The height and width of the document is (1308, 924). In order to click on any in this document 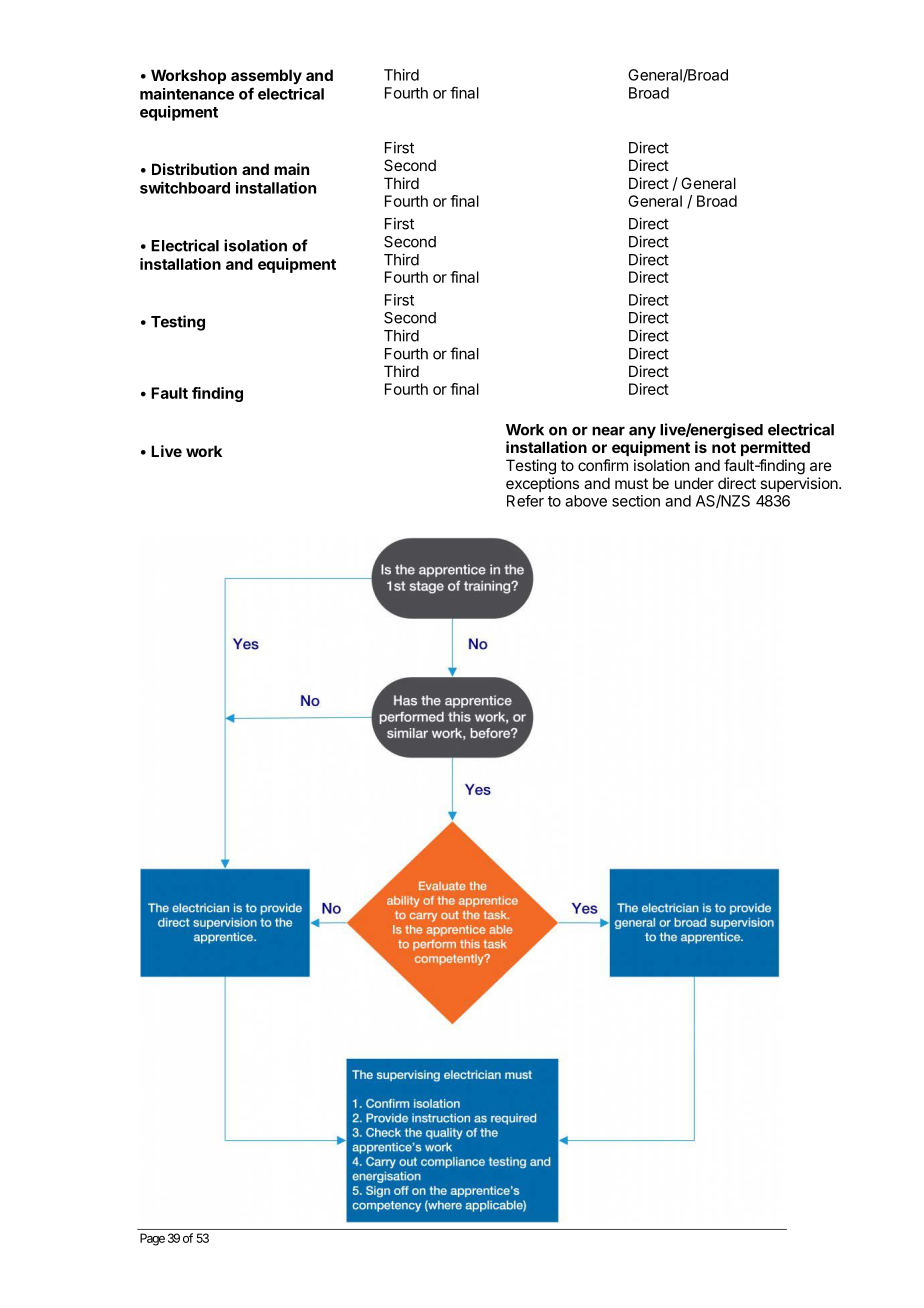, I will do `click(642, 432)`.
